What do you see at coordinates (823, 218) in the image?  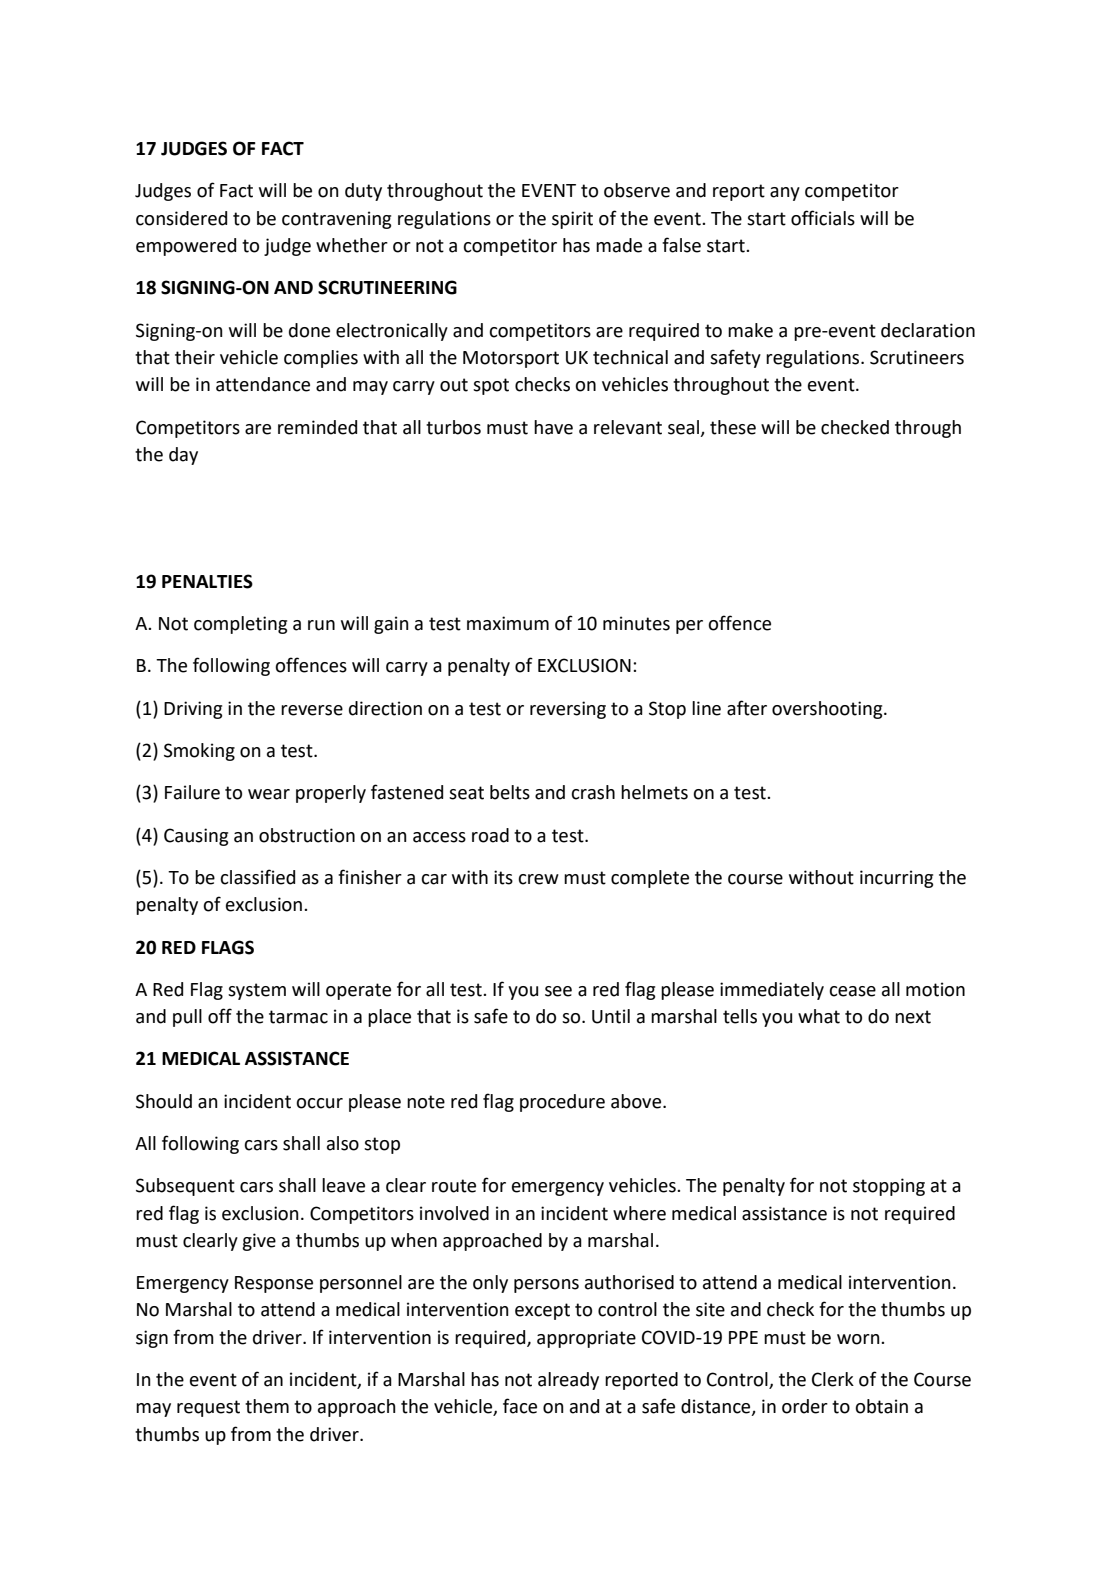 I see `officials` at bounding box center [823, 218].
